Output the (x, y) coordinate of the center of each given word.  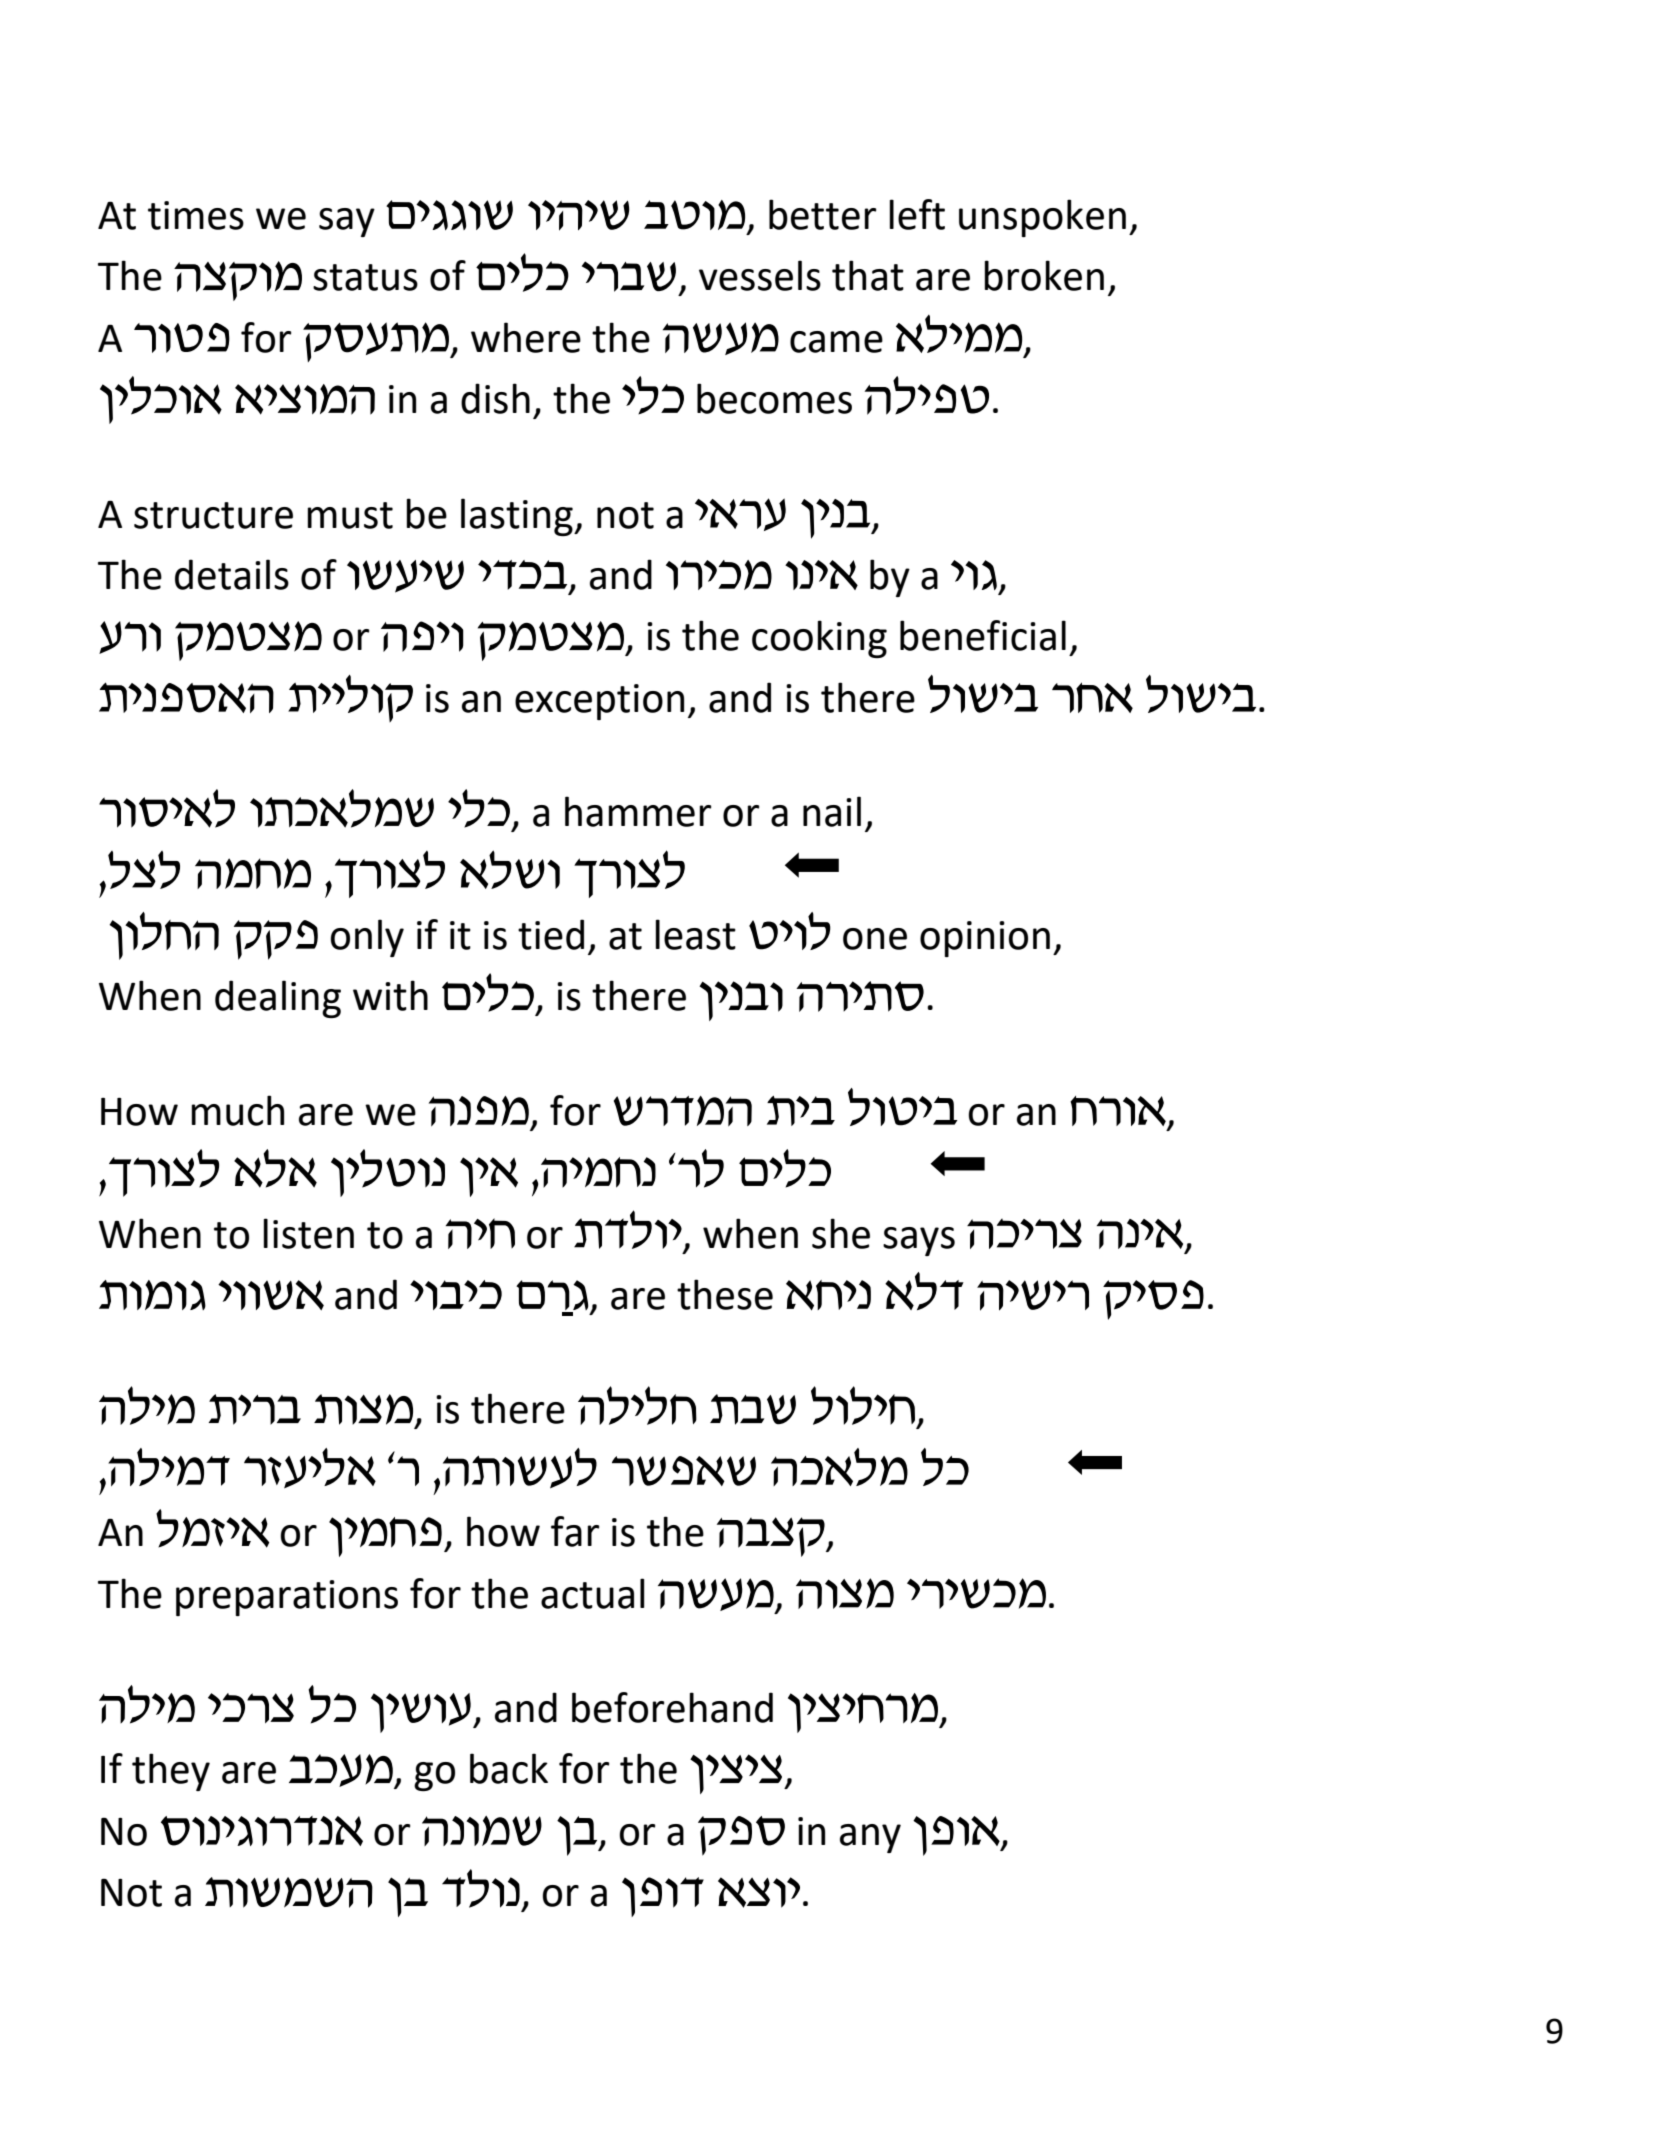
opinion (985, 939)
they (171, 1772)
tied (551, 934)
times (196, 215)
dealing (278, 999)
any (870, 1838)
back (509, 1768)
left (917, 214)
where (526, 337)
